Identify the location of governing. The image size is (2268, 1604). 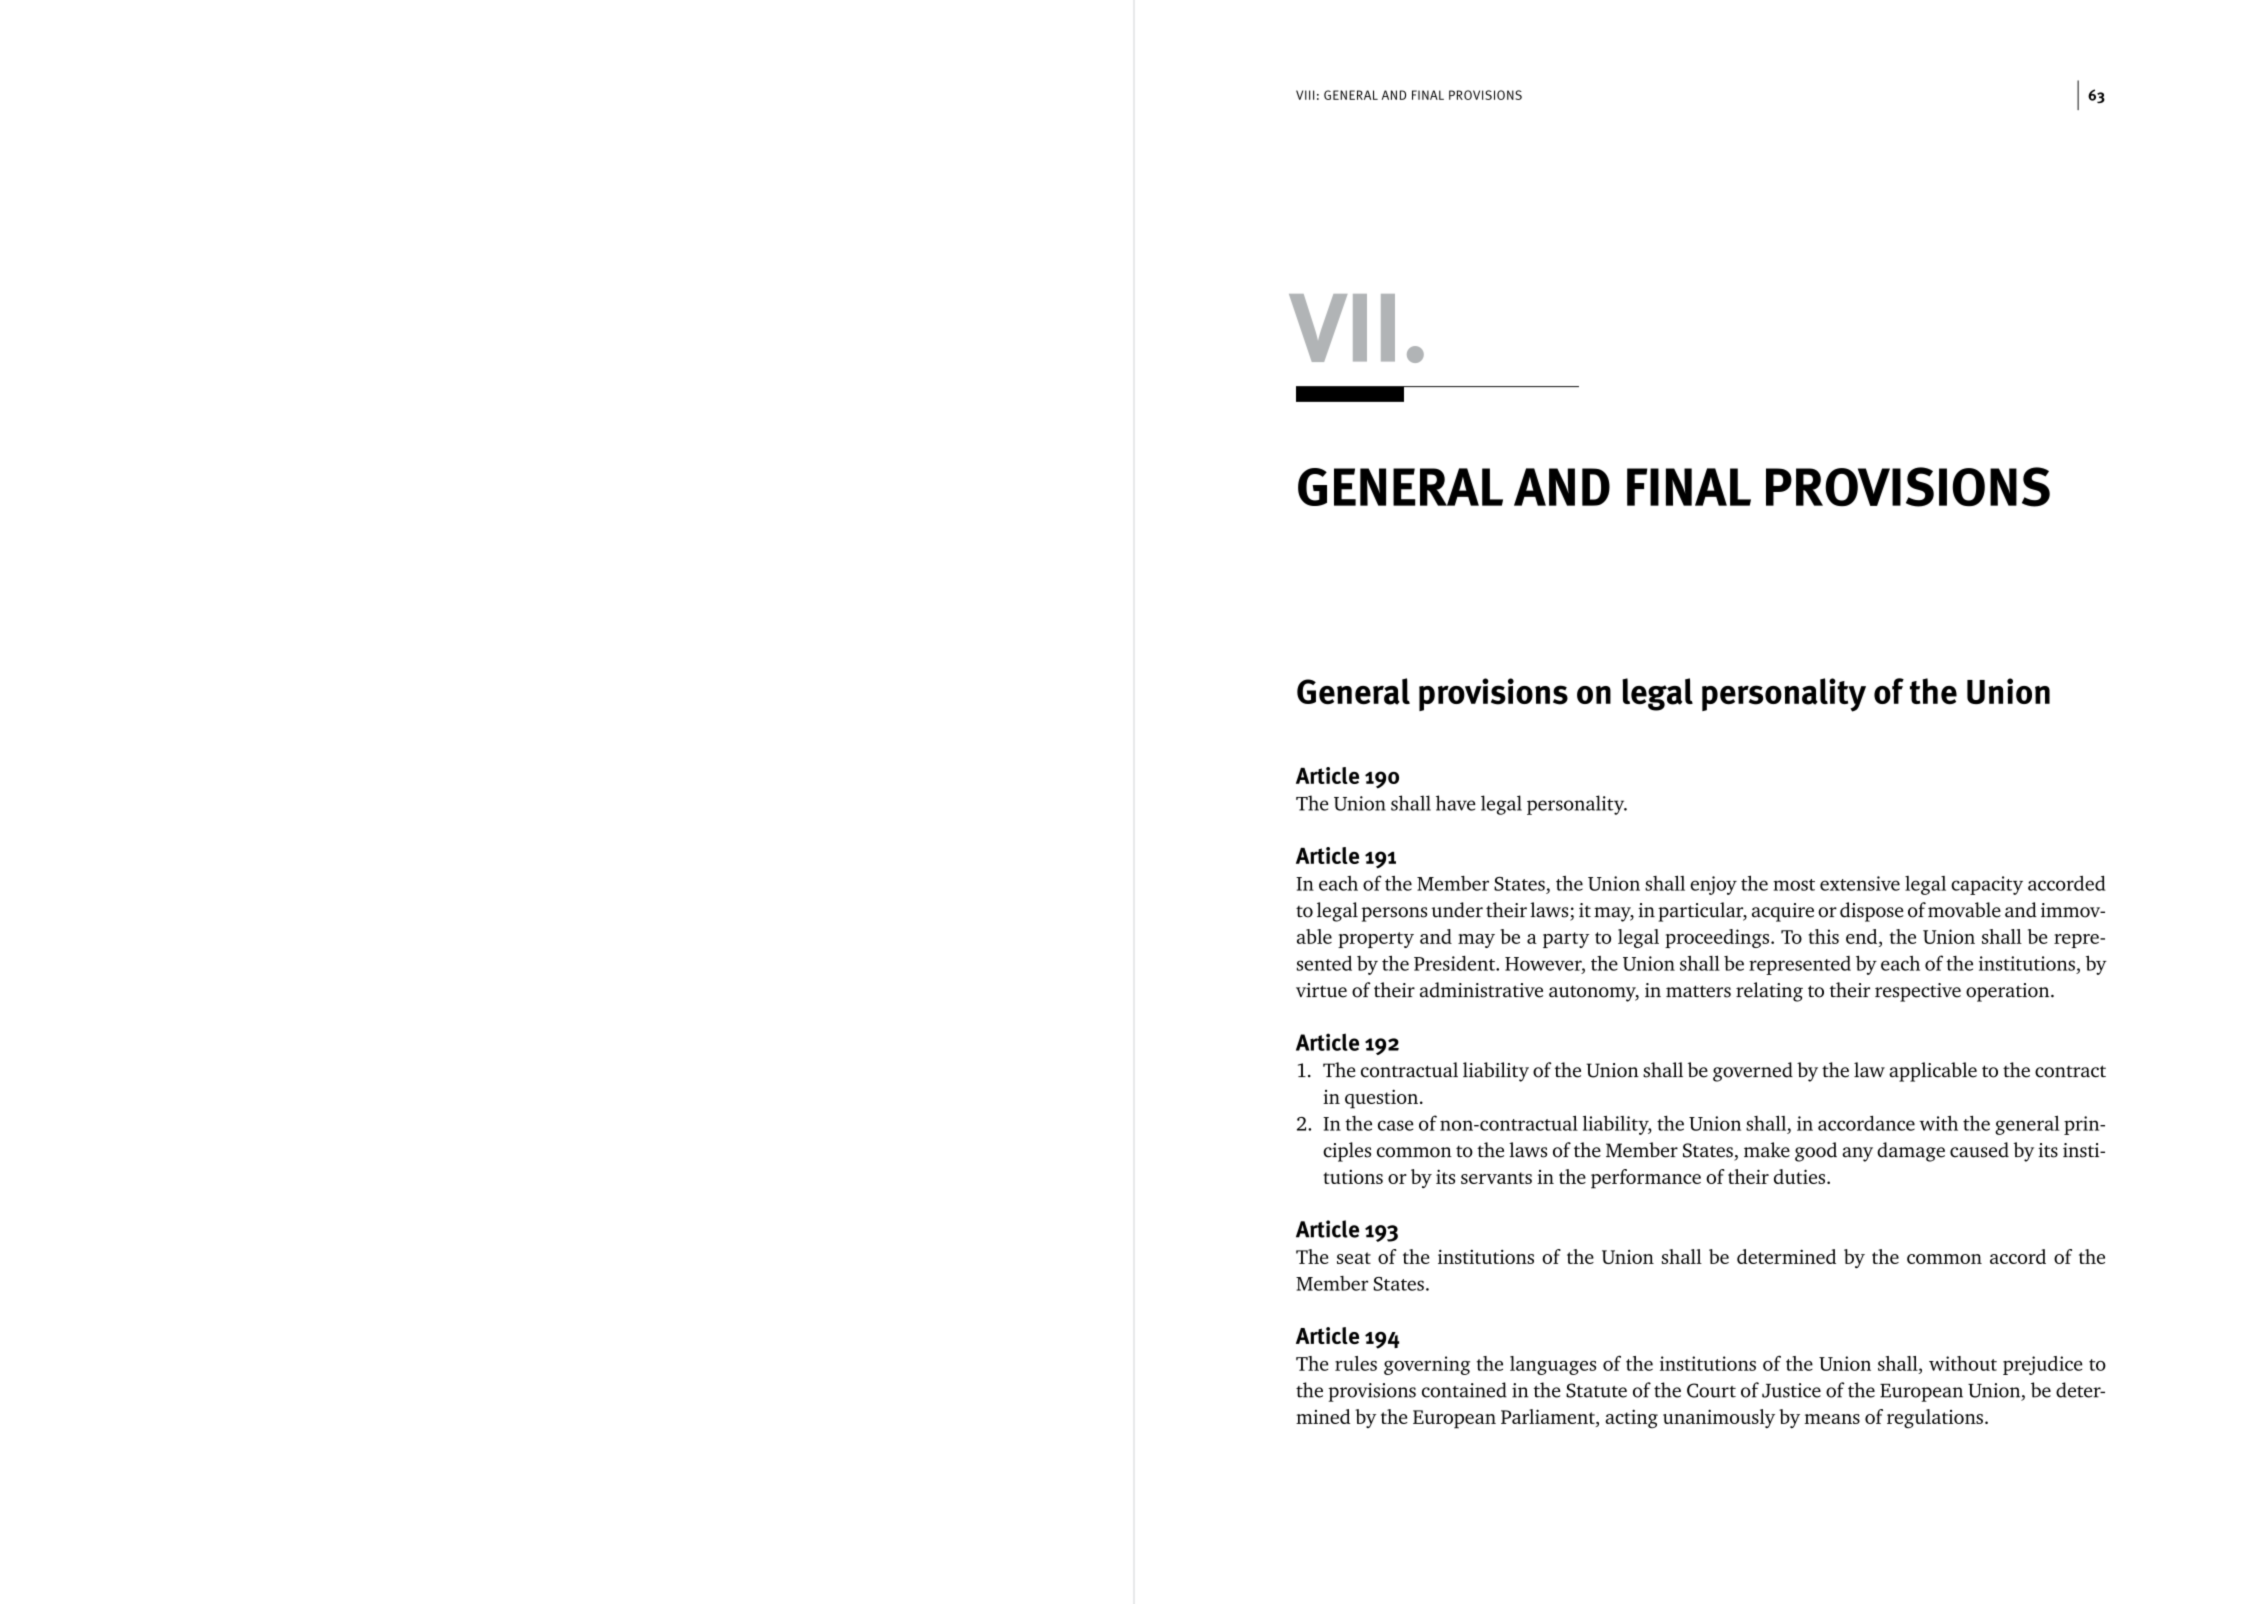
(1427, 1365).
